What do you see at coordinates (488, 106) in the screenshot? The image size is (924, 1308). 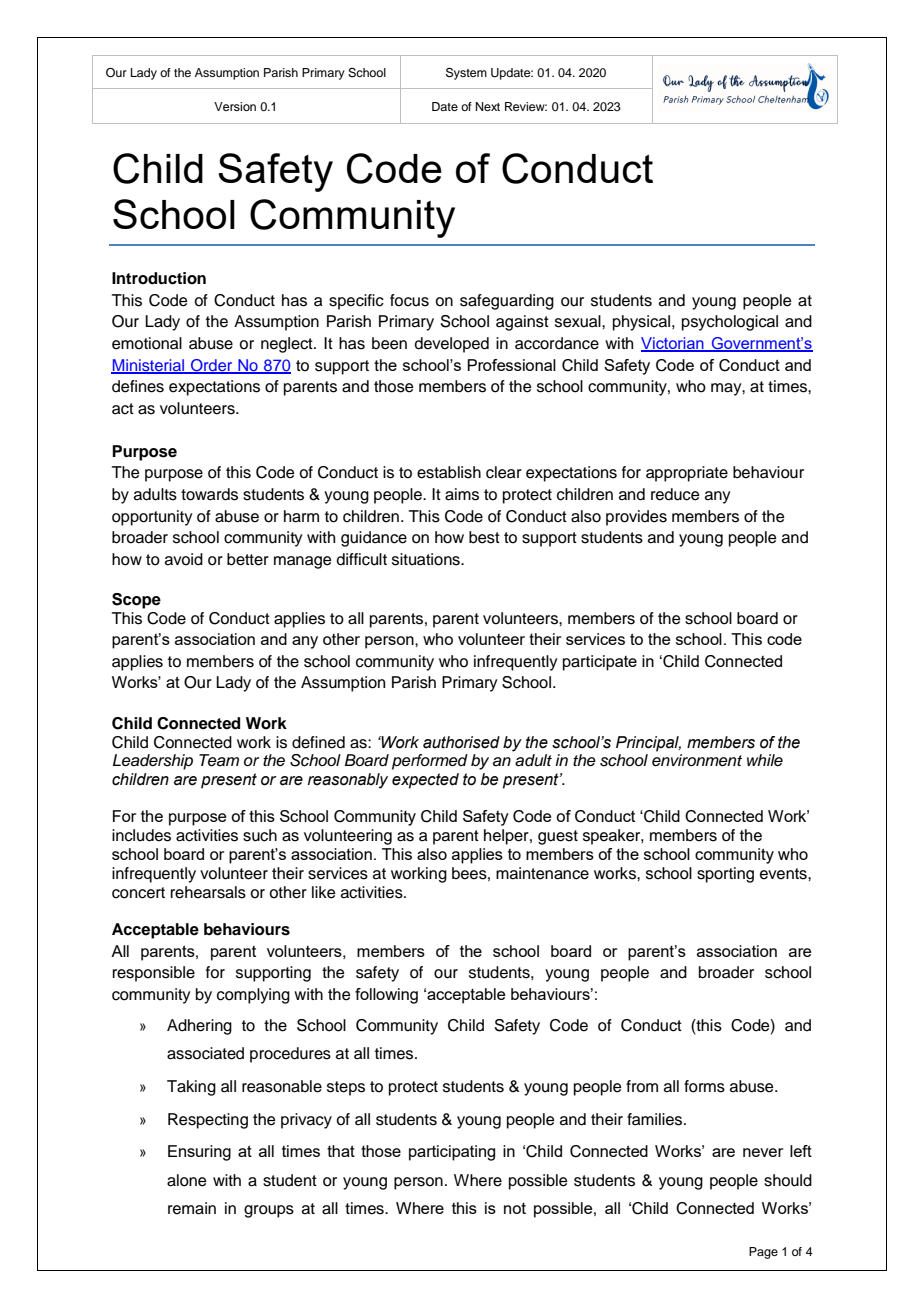 I see `Next` at bounding box center [488, 106].
